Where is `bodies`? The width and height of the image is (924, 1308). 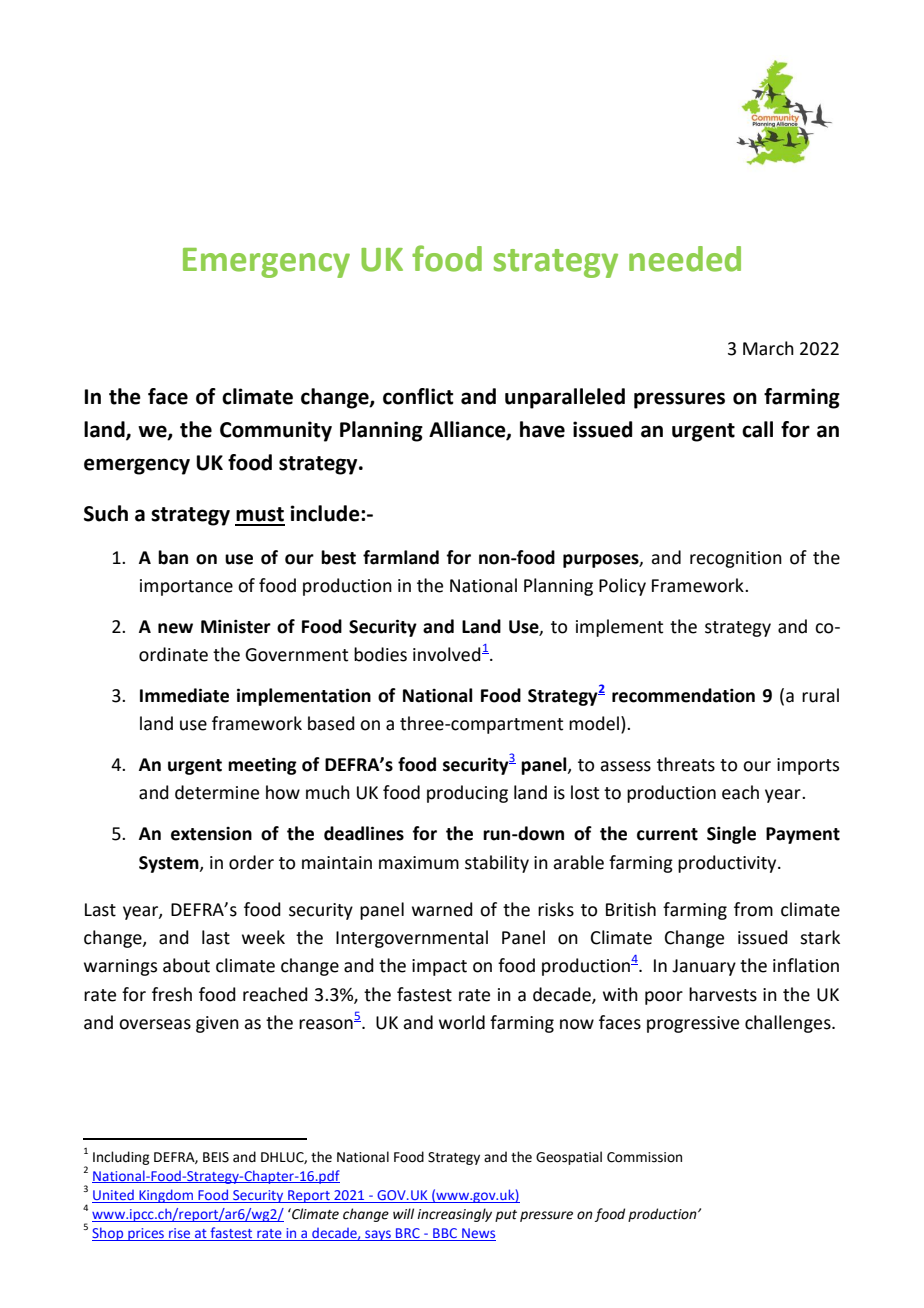
bodies is located at coordinates (380, 654).
